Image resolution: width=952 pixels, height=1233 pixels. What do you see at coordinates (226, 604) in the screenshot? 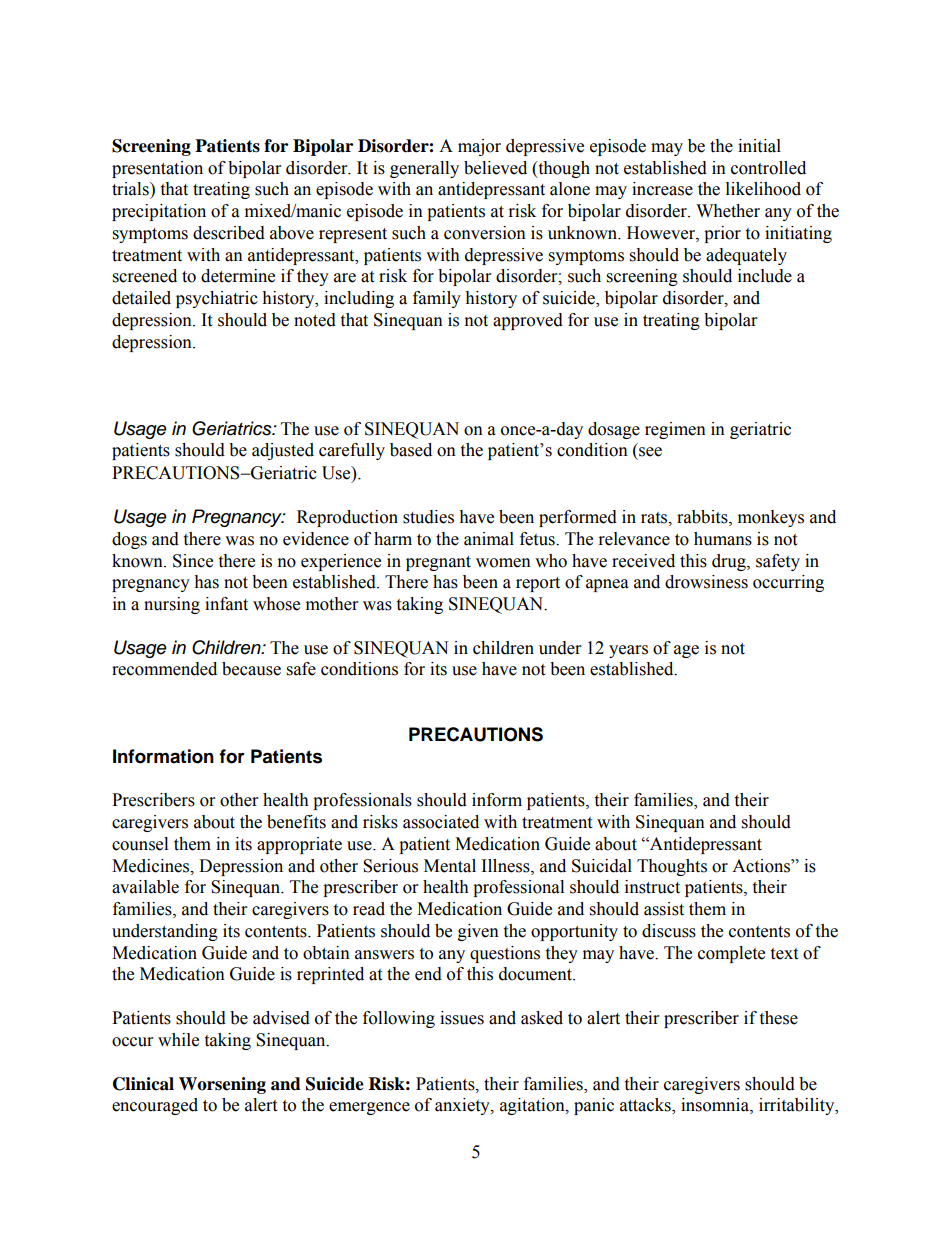
I see `infant` at bounding box center [226, 604].
